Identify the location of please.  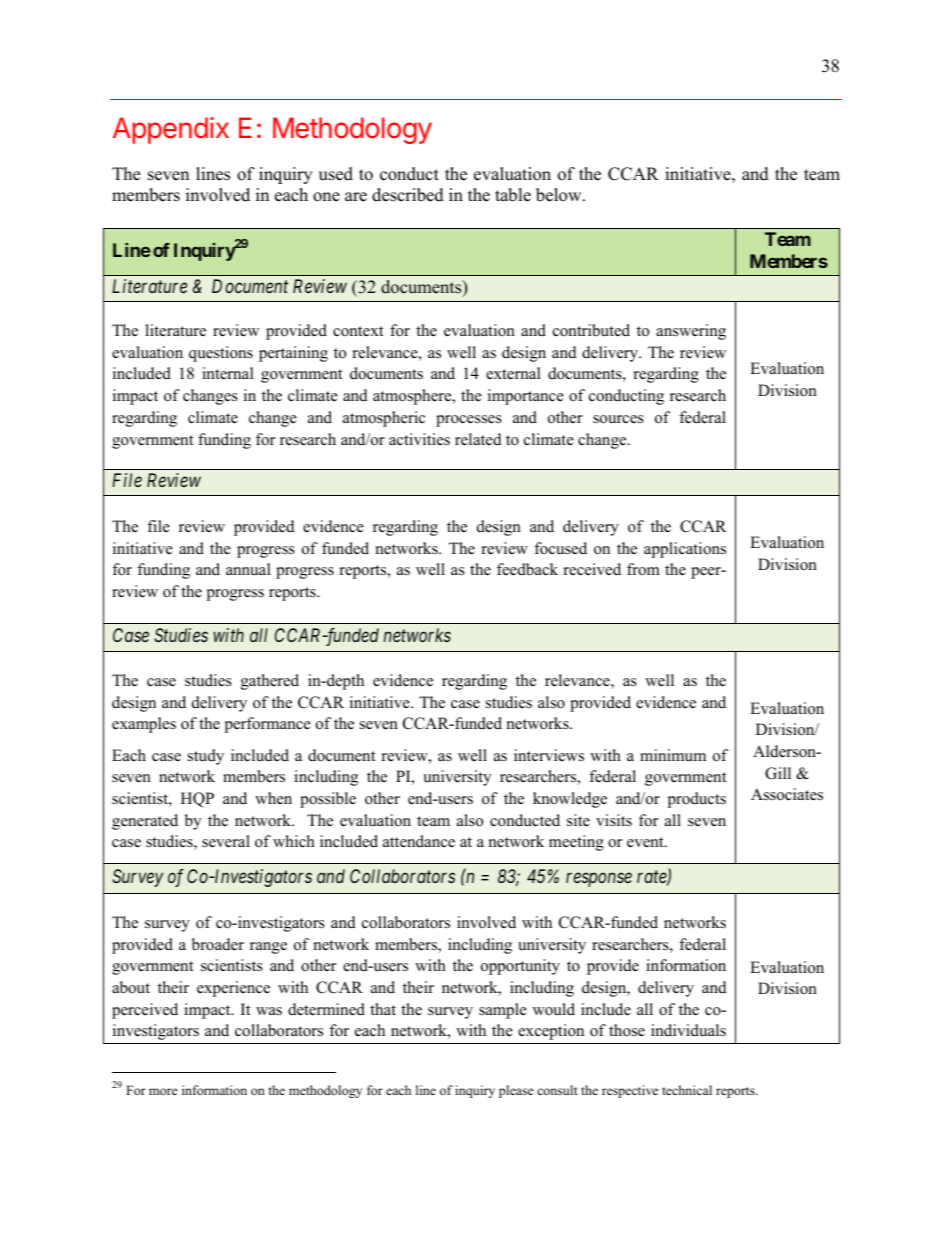
(516, 1091).
